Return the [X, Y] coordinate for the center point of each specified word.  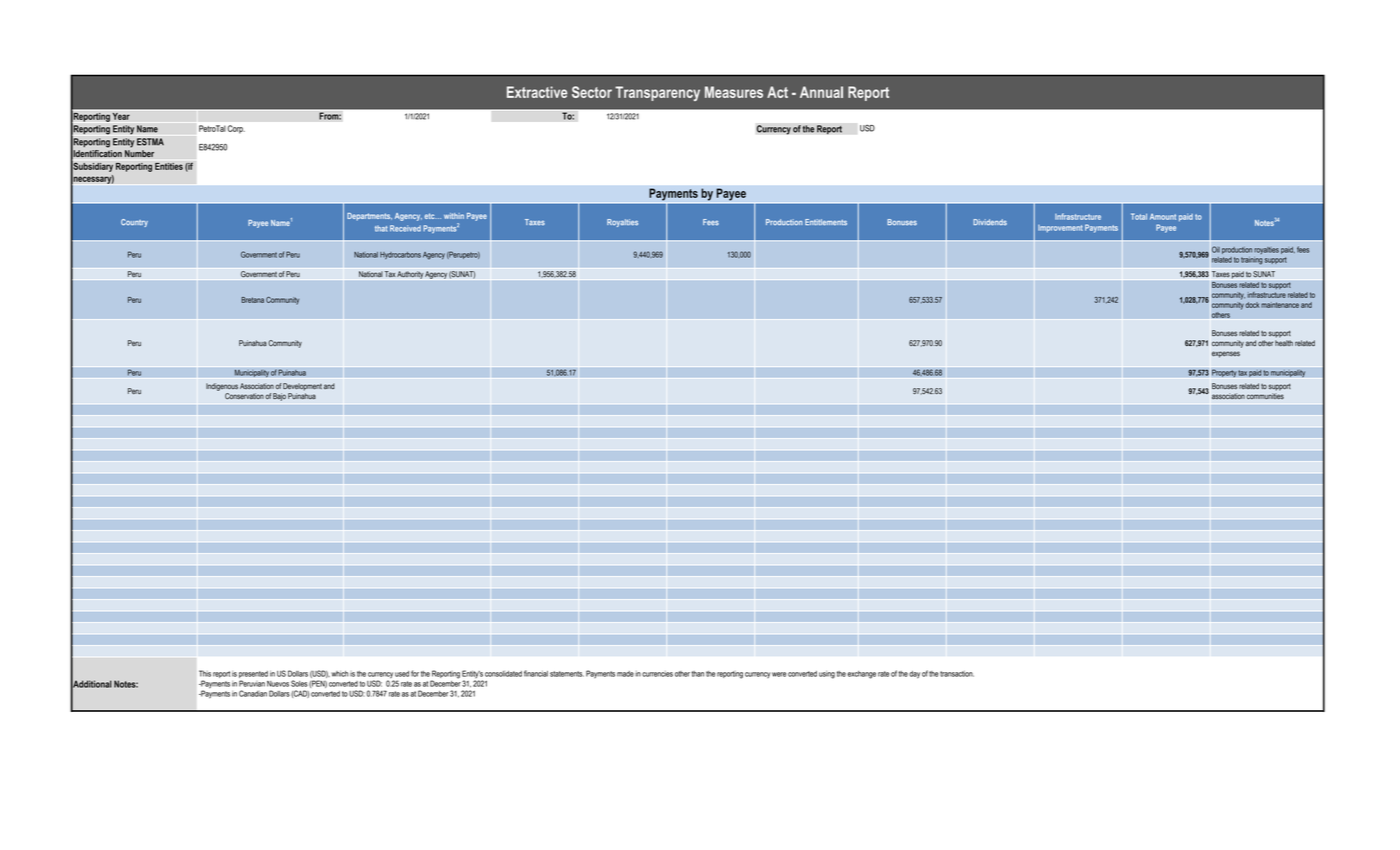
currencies [657, 674]
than [697, 674]
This [205, 673]
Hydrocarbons [400, 255]
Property [1224, 373]
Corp [236, 129]
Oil [1216, 249]
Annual [821, 92]
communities [1265, 396]
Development [302, 387]
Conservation [244, 396]
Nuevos [278, 684]
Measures [734, 92]
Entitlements [826, 222]
